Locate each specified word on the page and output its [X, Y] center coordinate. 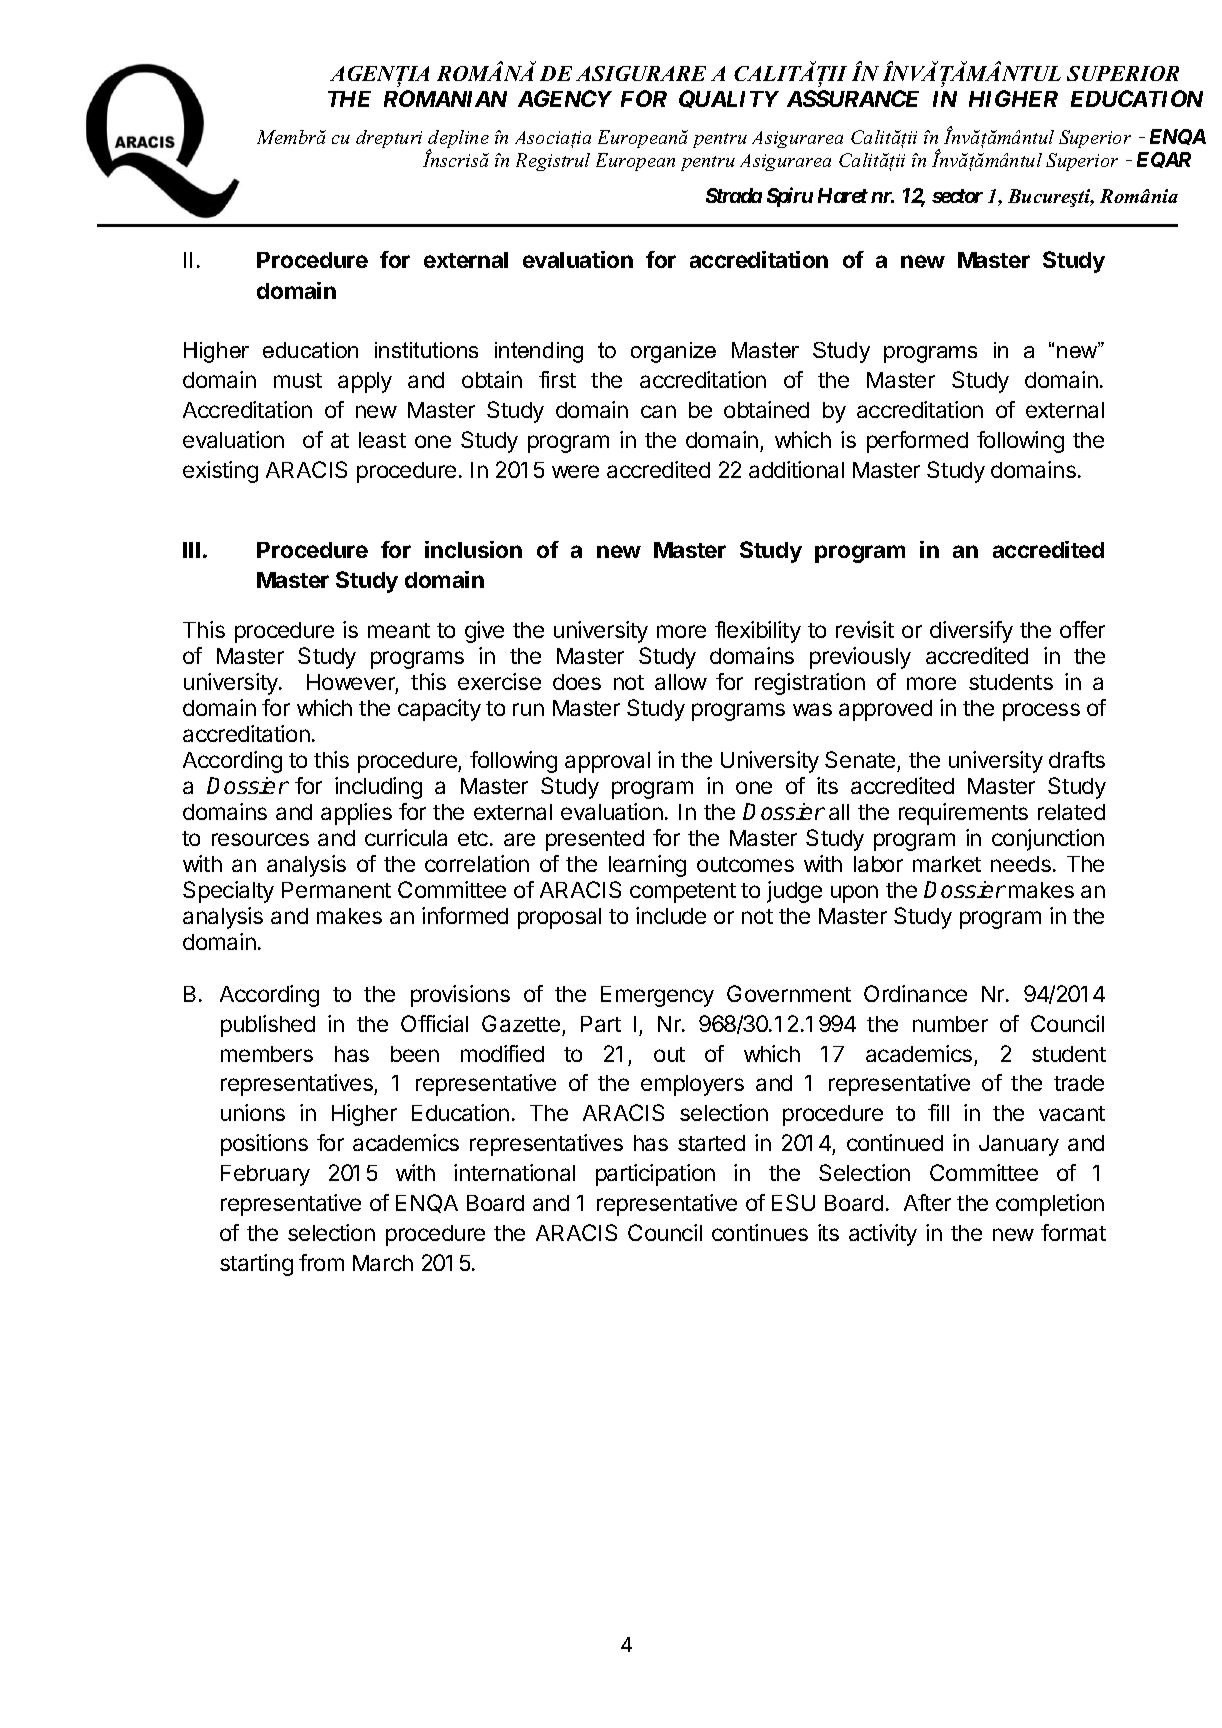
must [298, 380]
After [927, 1202]
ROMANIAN [445, 98]
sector [957, 196]
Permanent [336, 890]
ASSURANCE [853, 98]
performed [917, 442]
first [557, 379]
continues [760, 1232]
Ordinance [915, 993]
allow [681, 682]
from [321, 1262]
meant [399, 630]
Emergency [657, 996]
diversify [971, 632]
